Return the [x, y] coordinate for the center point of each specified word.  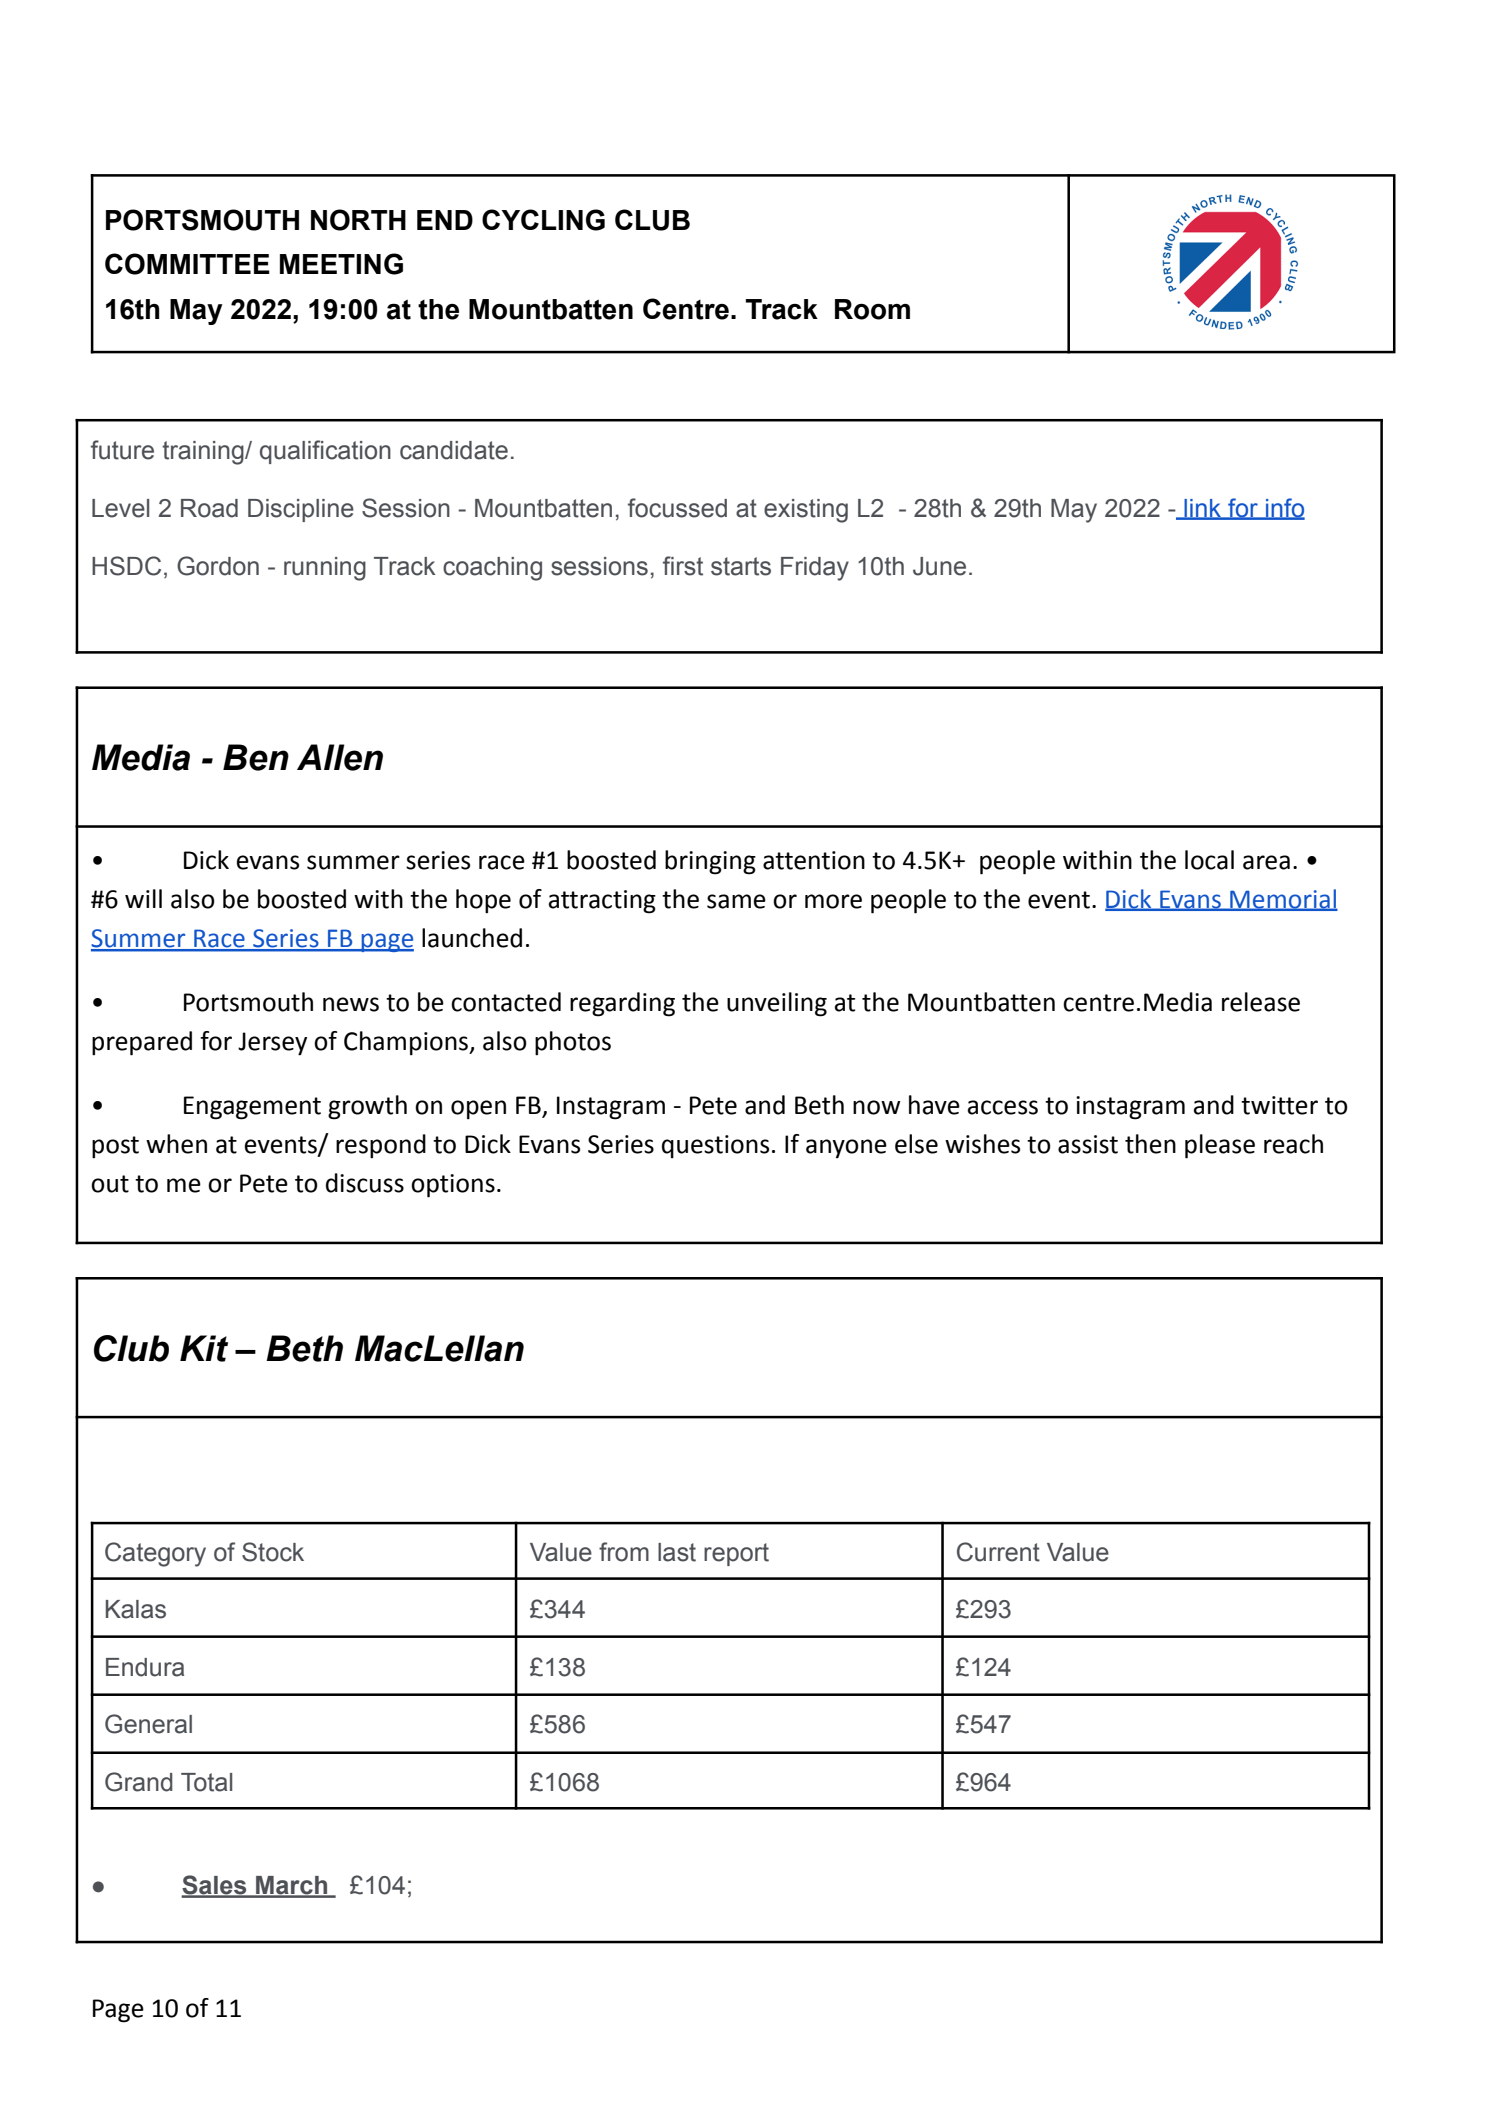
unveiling [777, 1004]
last [677, 1552]
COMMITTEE [187, 264]
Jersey [272, 1044]
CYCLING [543, 220]
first [683, 566]
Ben [256, 757]
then [1150, 1144]
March [292, 1886]
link [1202, 509]
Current [998, 1552]
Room [872, 309]
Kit [204, 1348]
